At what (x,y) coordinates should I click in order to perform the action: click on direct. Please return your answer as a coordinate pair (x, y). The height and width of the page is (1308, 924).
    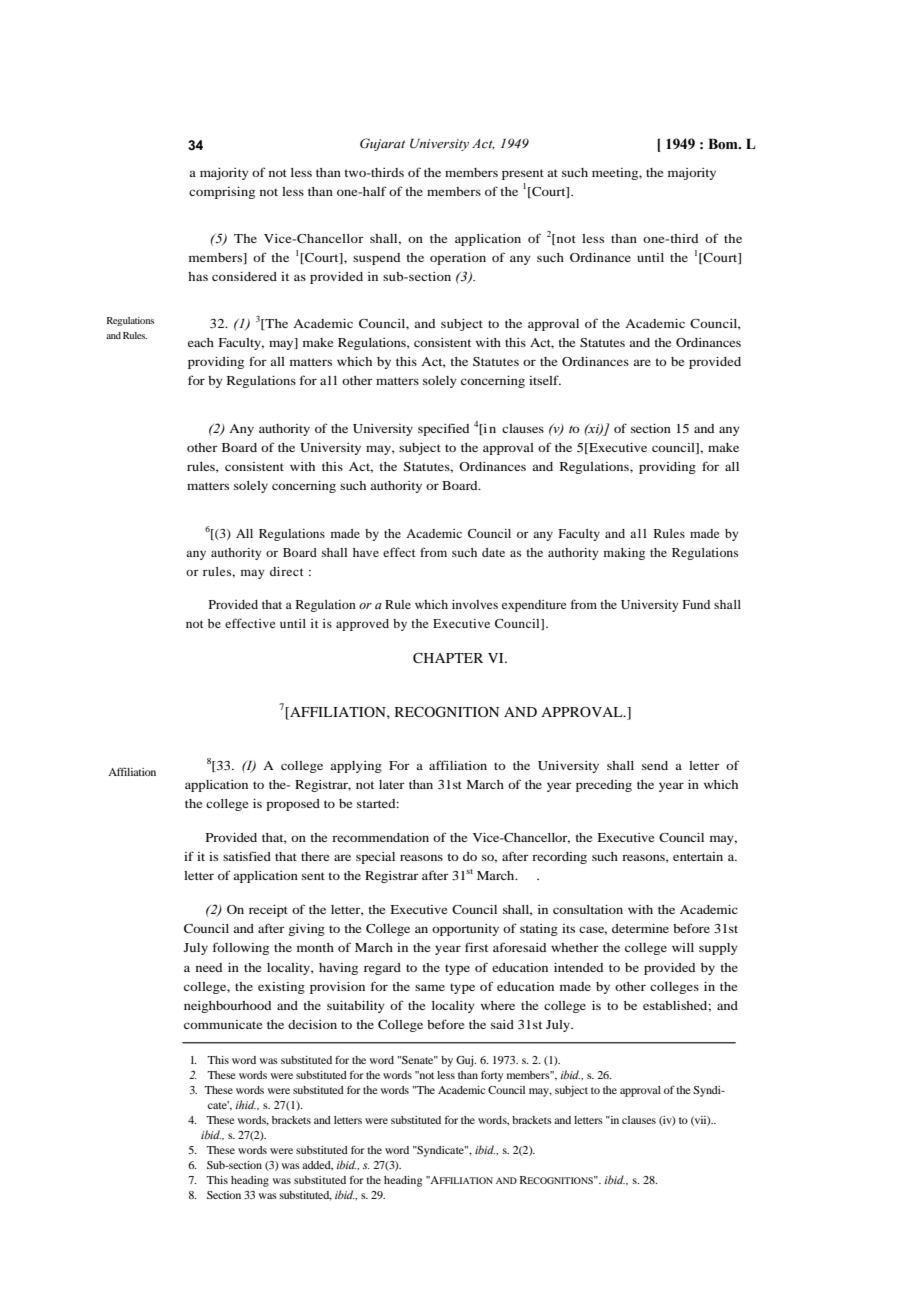
    Looking at the image, I should click on (287, 571).
